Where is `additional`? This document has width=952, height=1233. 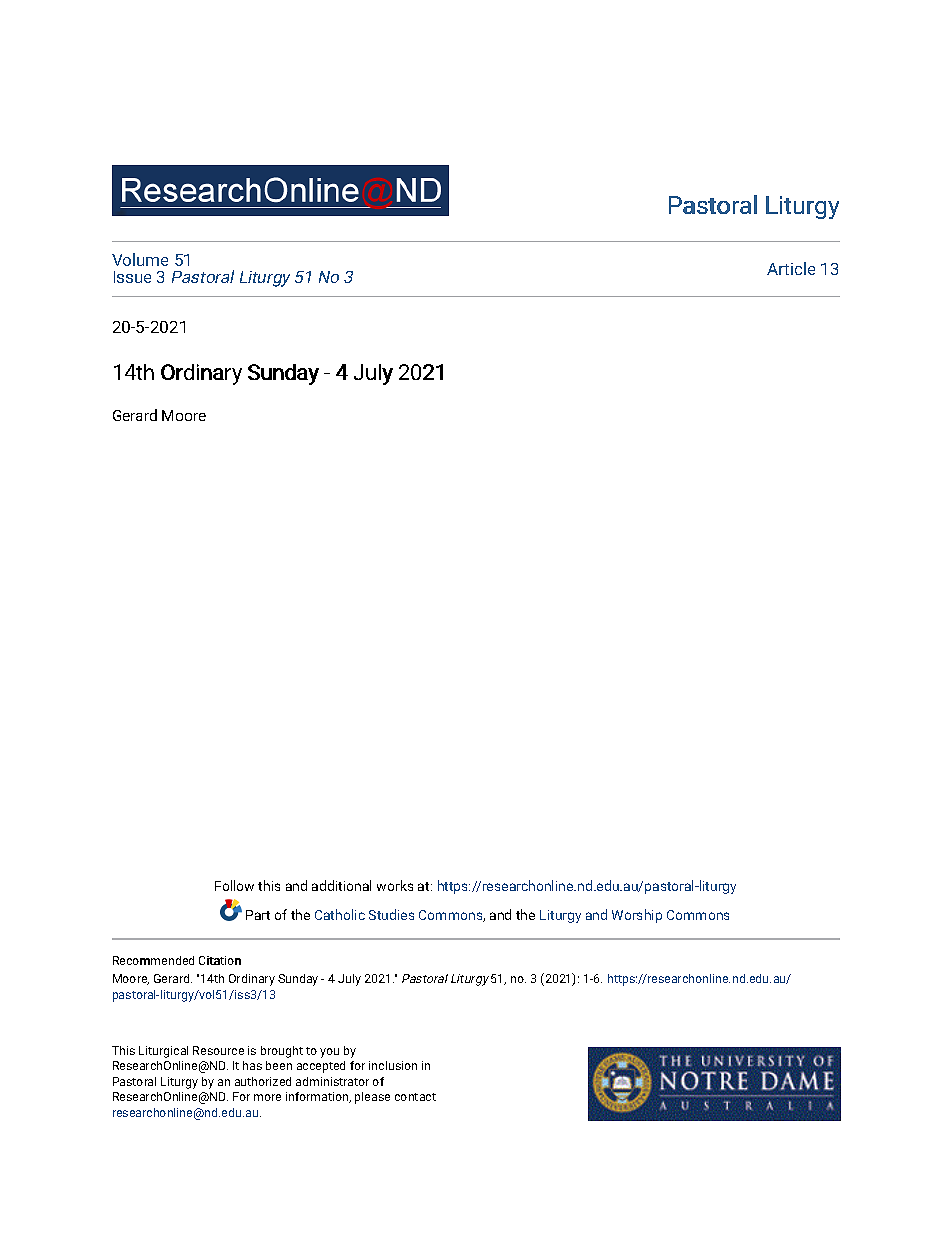 additional is located at coordinates (341, 885).
